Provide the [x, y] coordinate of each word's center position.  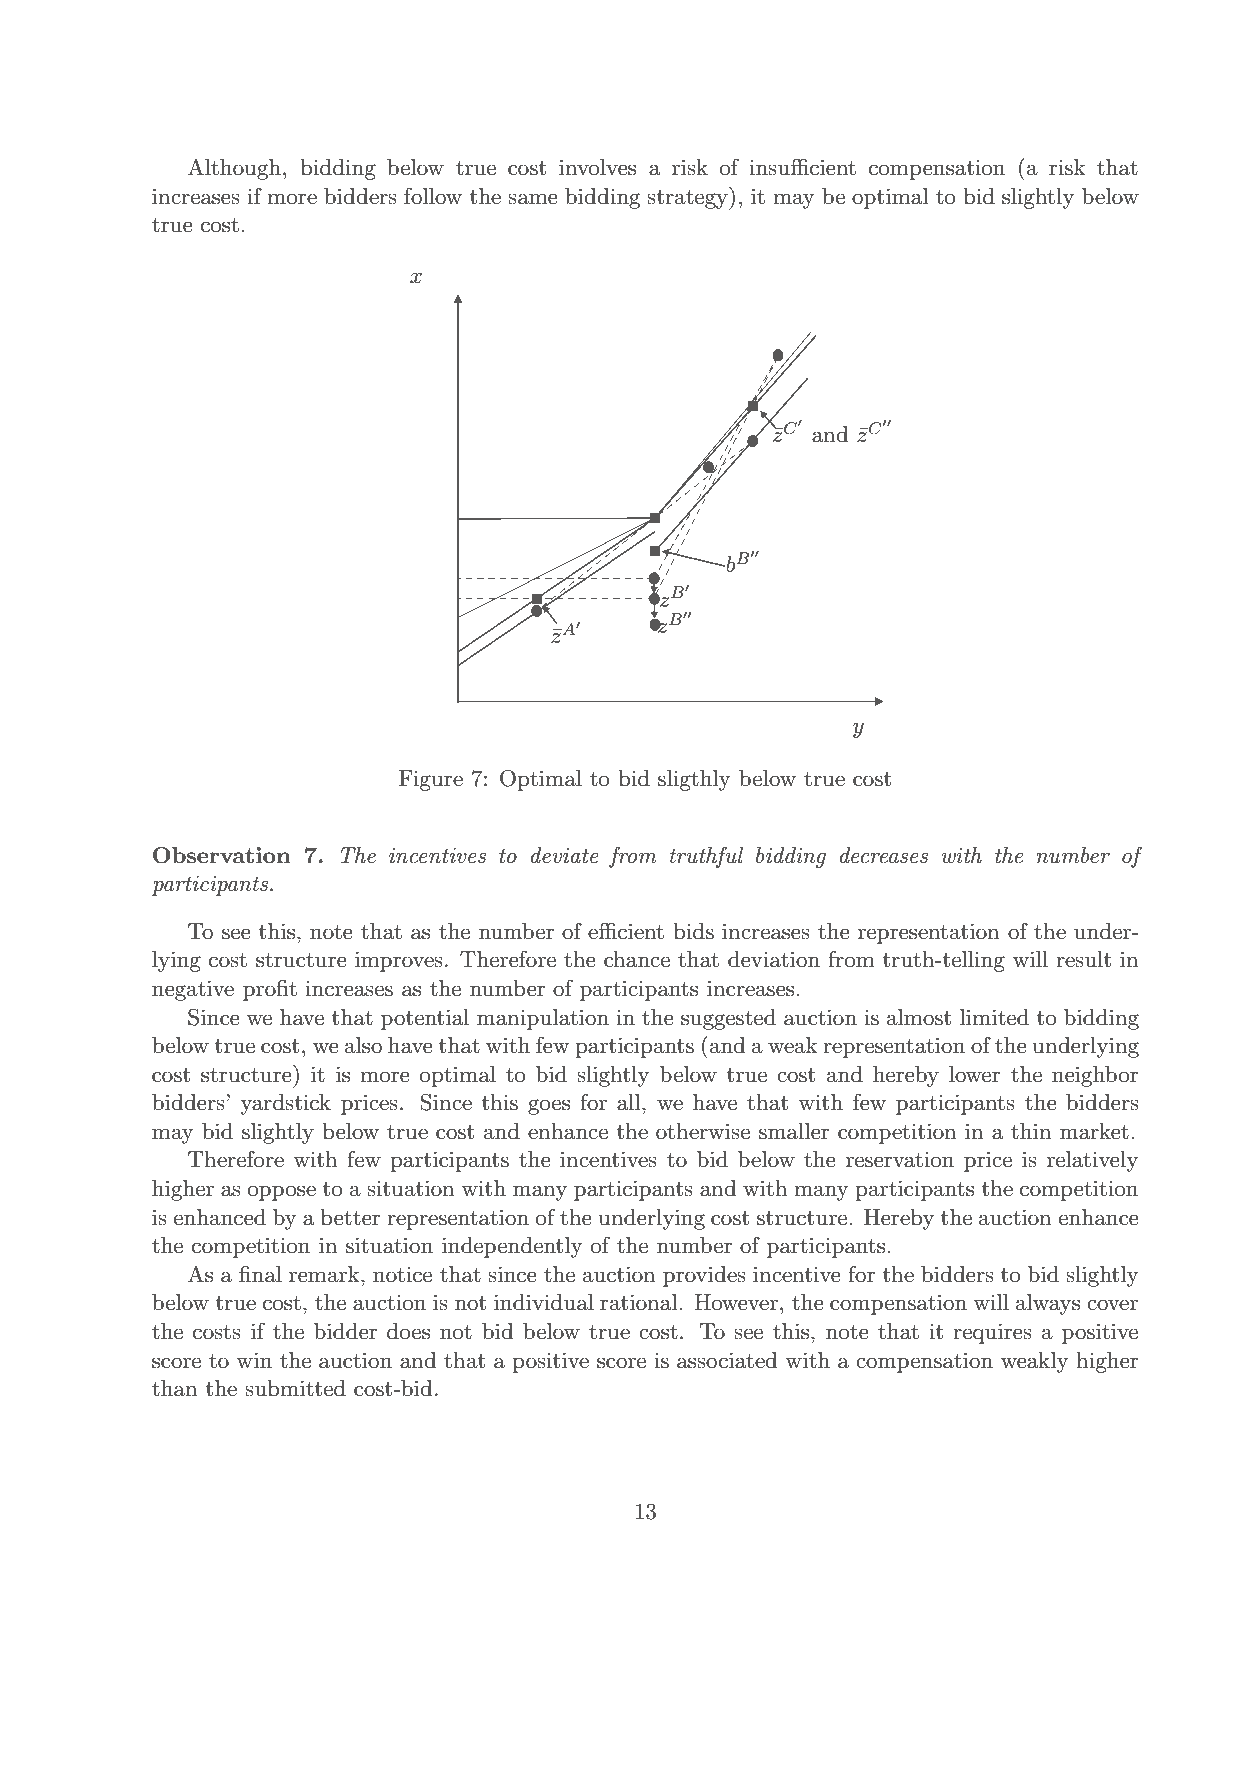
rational [640, 1302]
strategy [688, 198]
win [254, 1360]
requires [992, 1333]
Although [234, 169]
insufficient [802, 167]
